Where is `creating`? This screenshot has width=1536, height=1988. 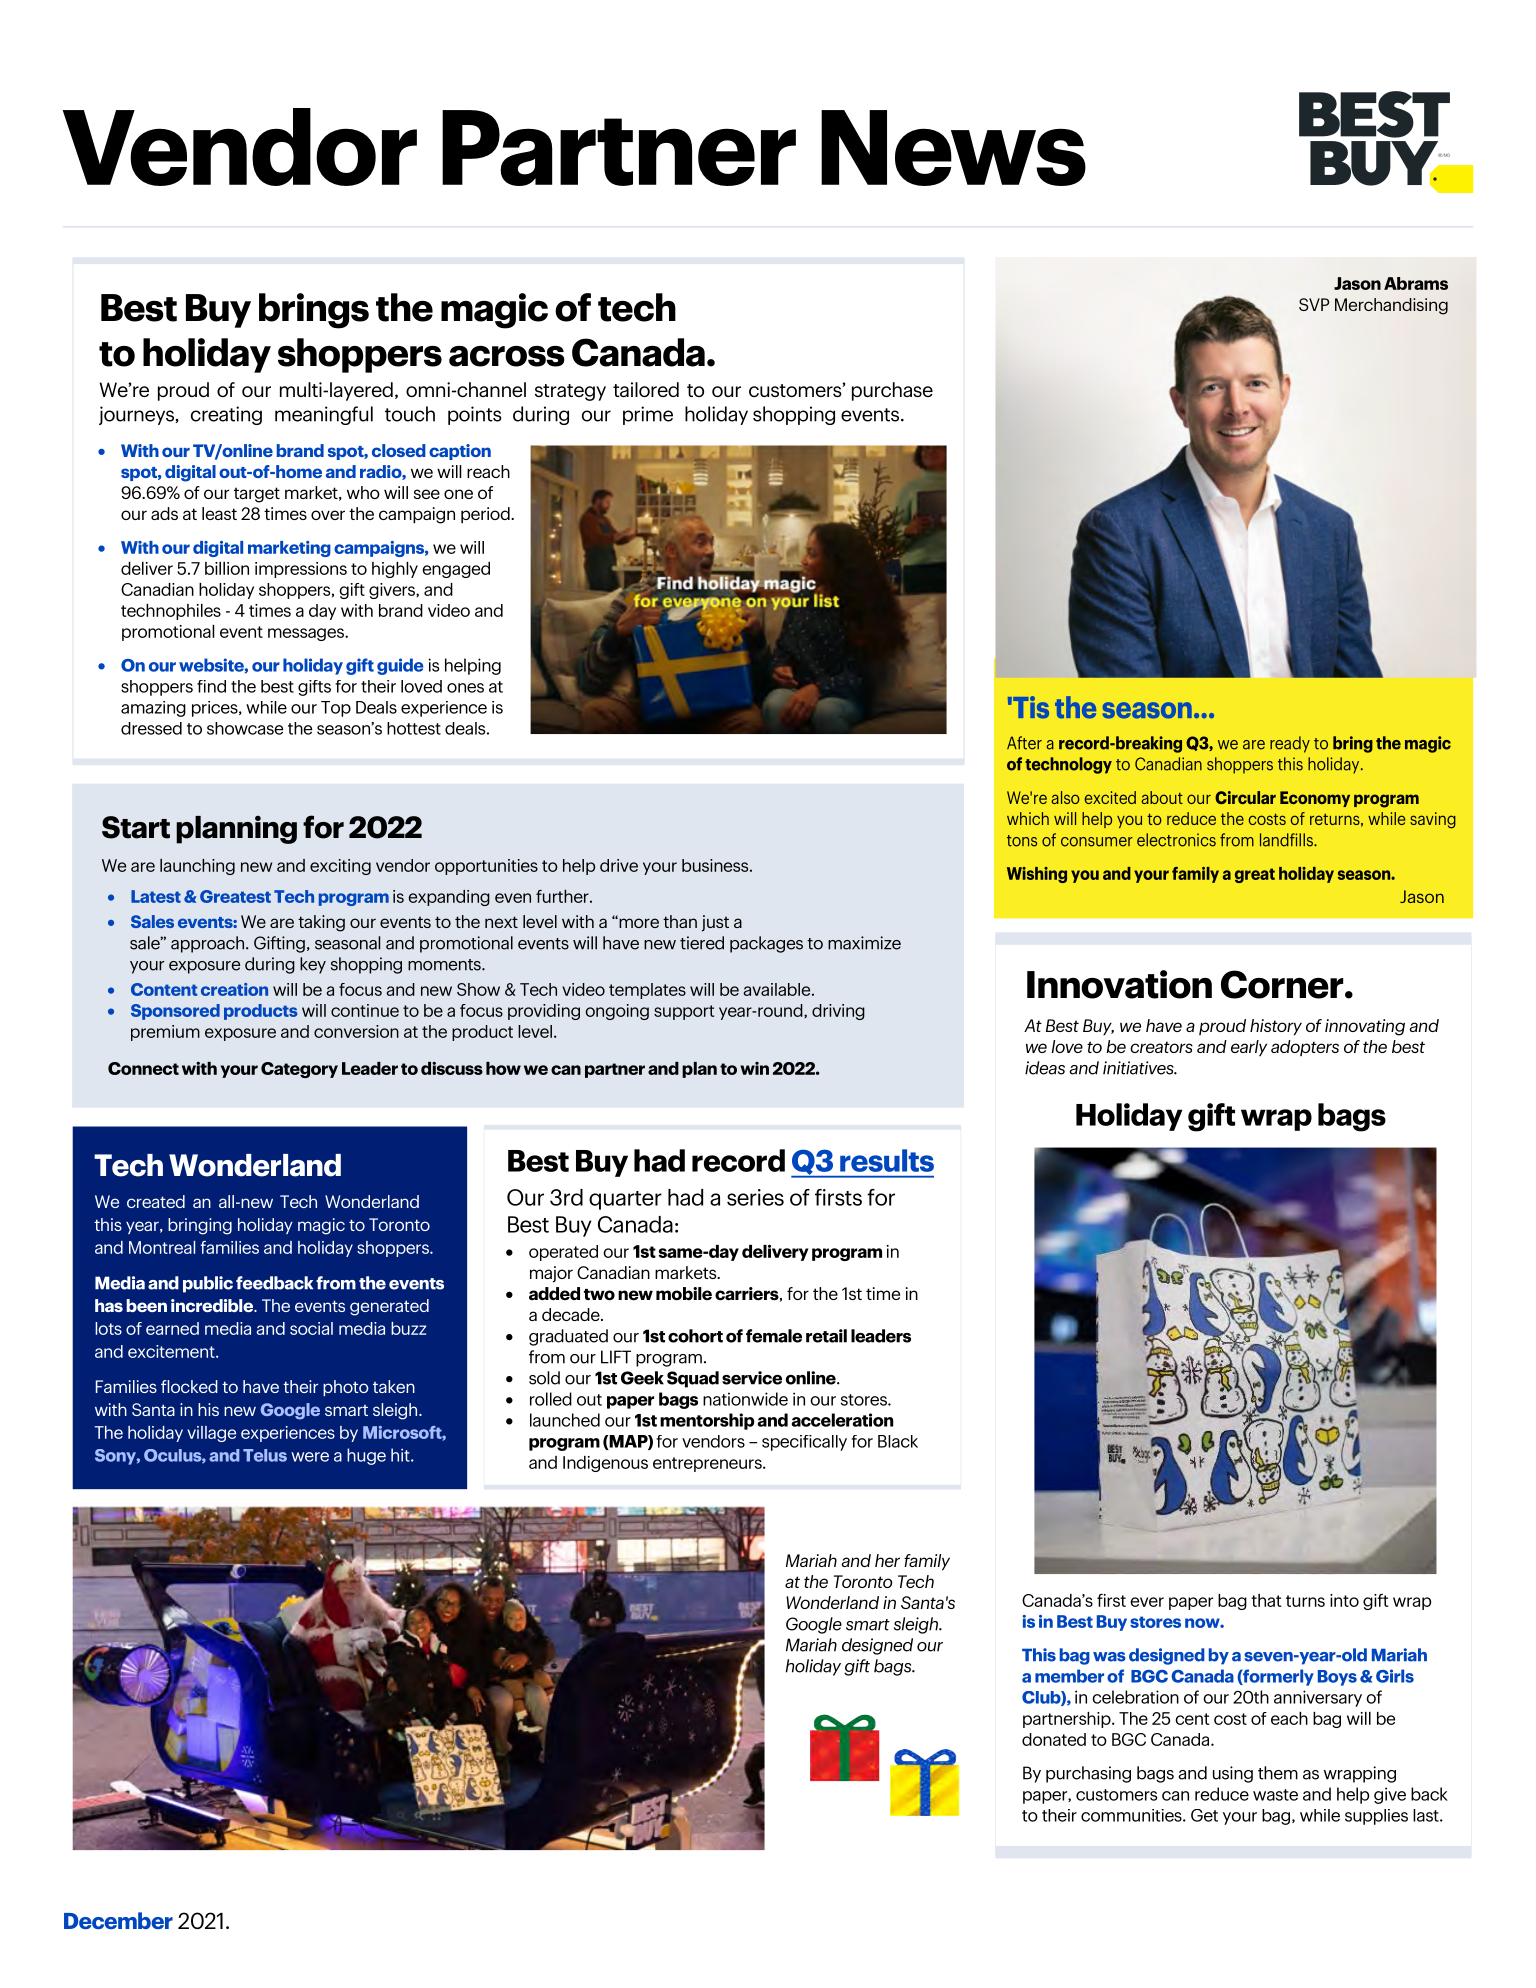
creating is located at coordinates (226, 415).
